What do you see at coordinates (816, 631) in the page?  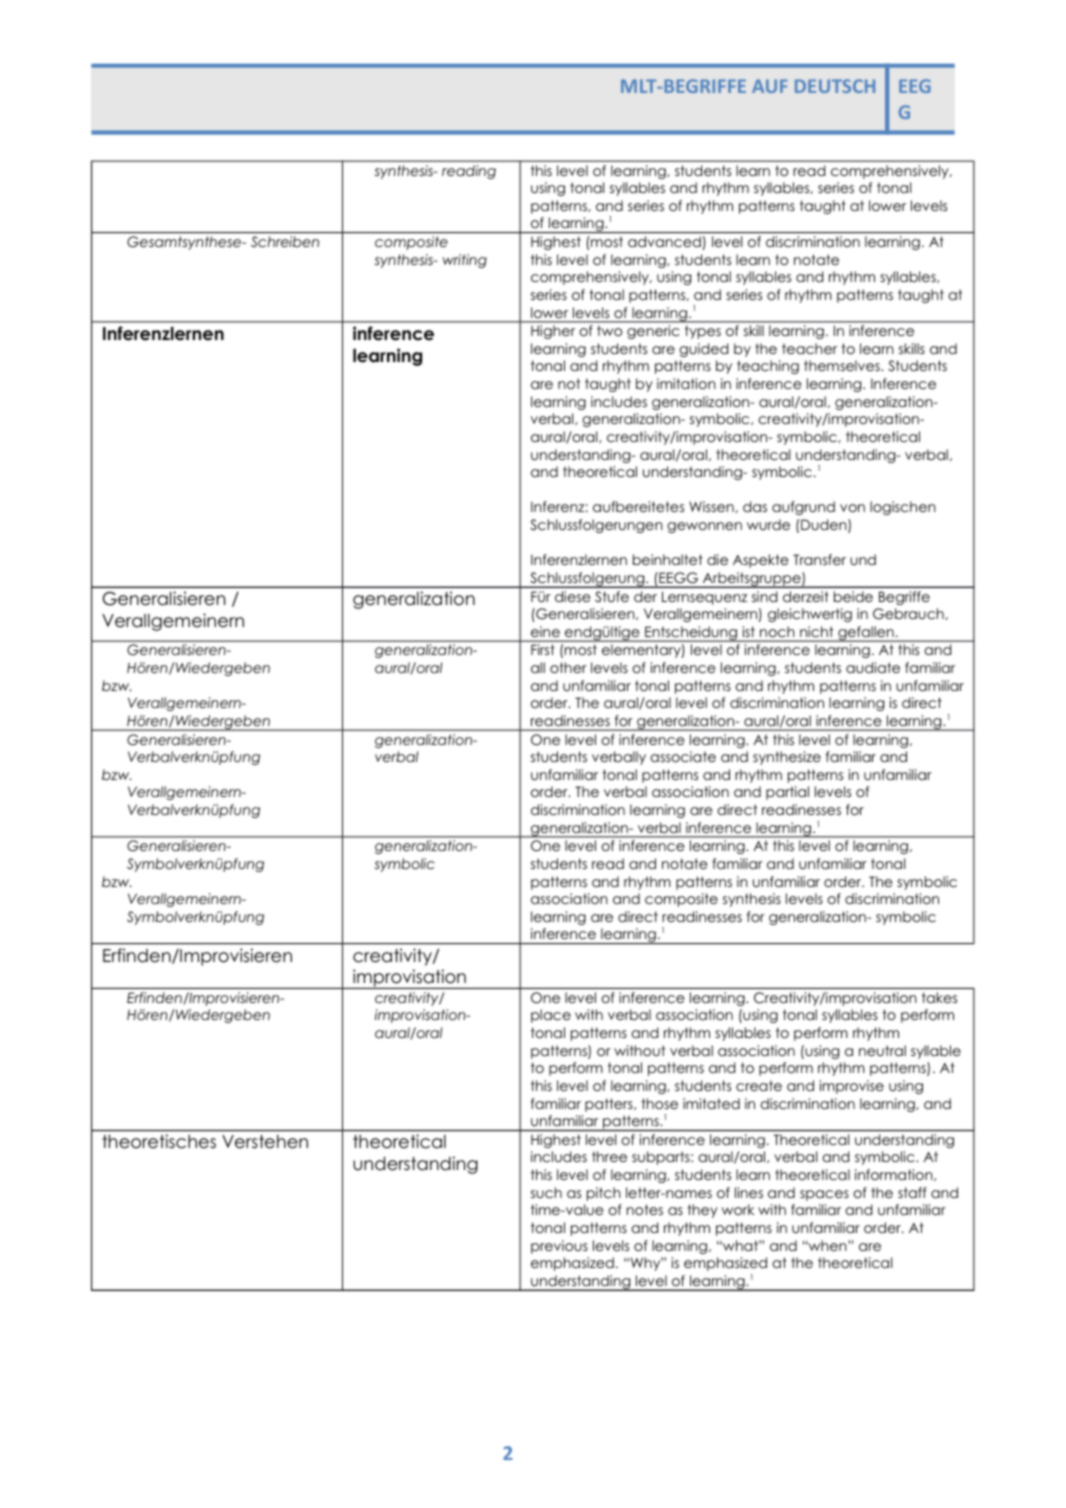 I see `nicht` at bounding box center [816, 631].
